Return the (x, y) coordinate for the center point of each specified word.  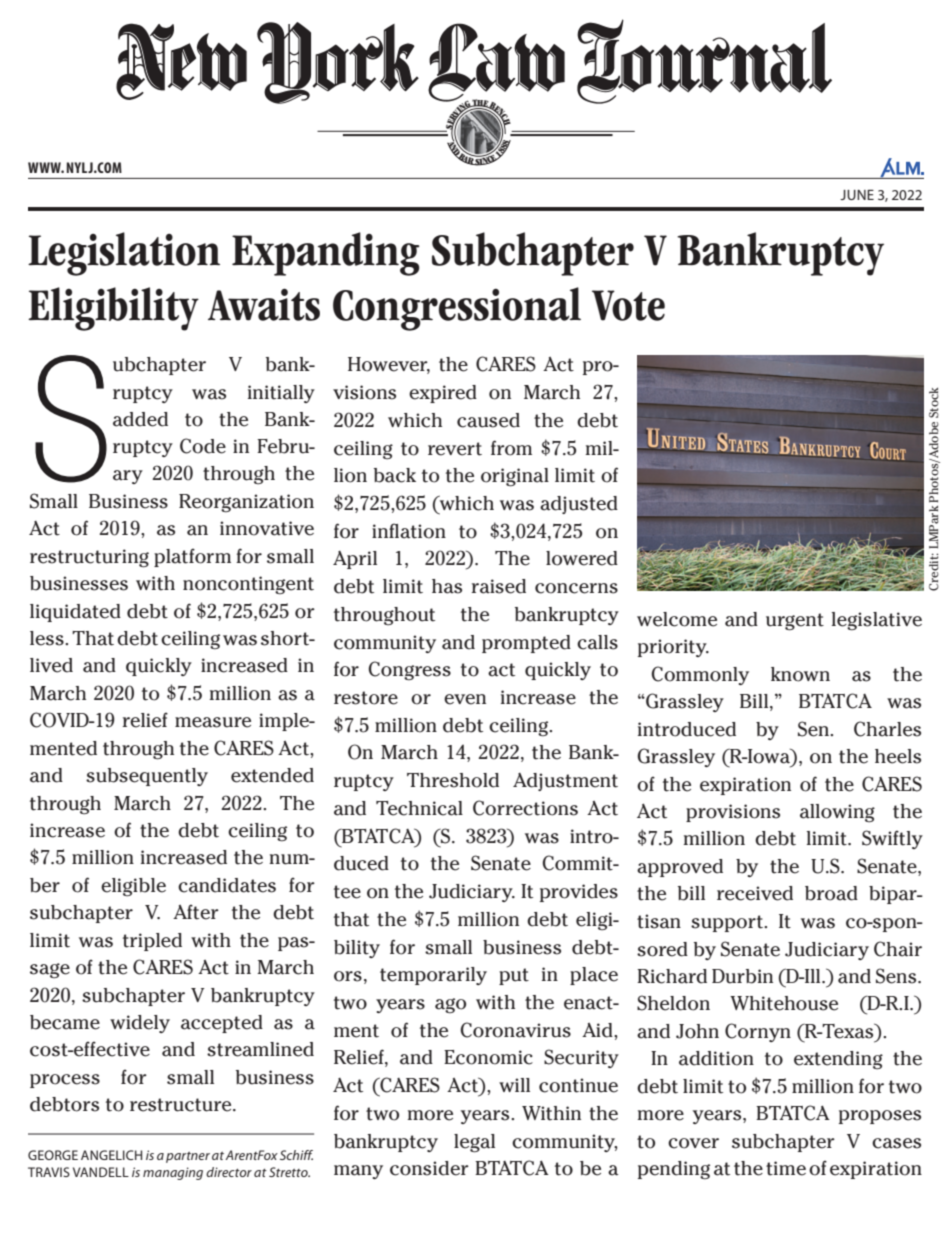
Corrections (525, 808)
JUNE (857, 195)
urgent (795, 622)
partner (188, 1157)
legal (474, 1143)
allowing (837, 813)
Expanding (326, 254)
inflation (409, 531)
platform (192, 558)
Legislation (124, 254)
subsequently (147, 777)
